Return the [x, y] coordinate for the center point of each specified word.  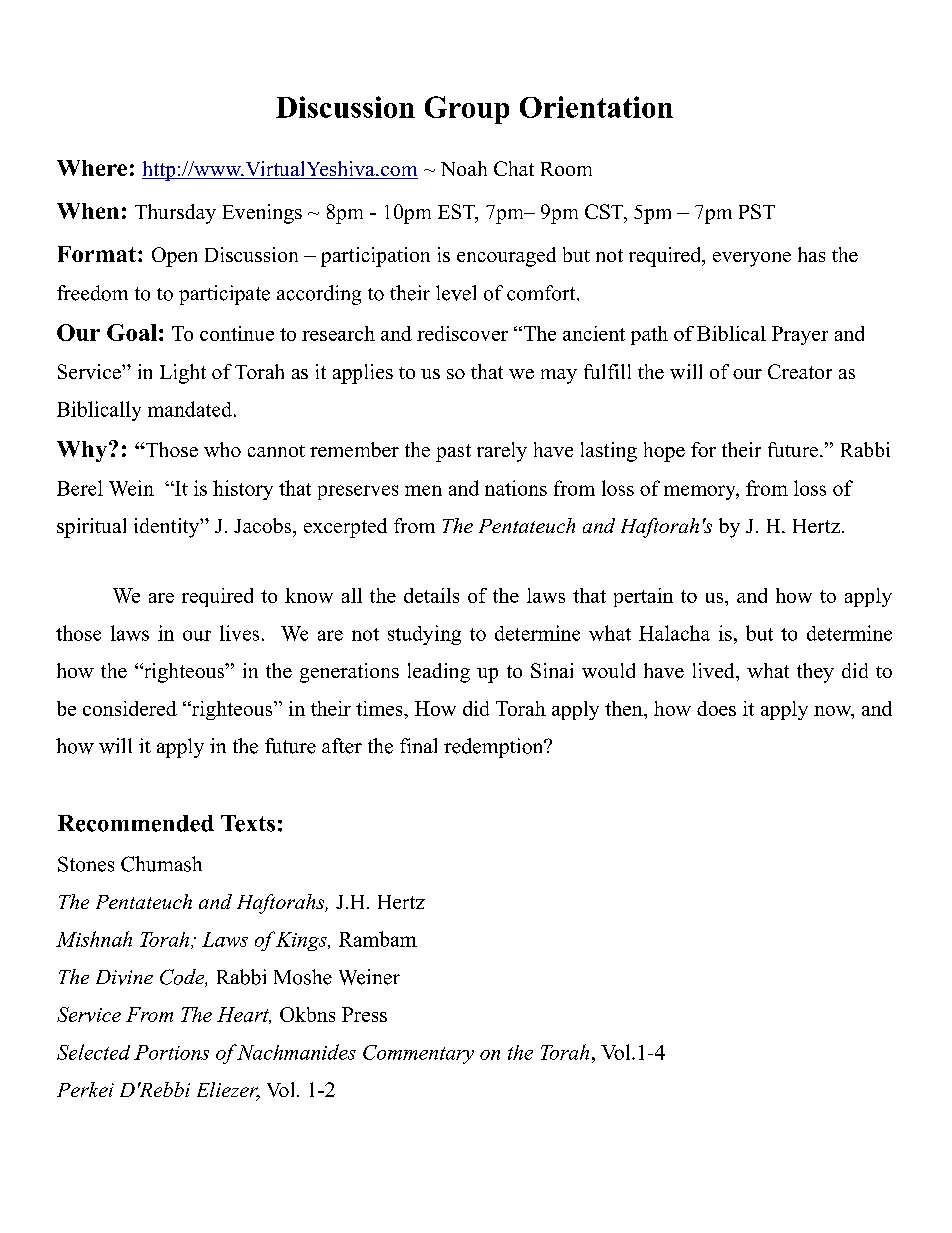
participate [224, 295]
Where [92, 168]
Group [467, 110]
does [716, 708]
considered [130, 708]
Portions [171, 1052]
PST [757, 211]
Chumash [161, 864]
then [625, 708]
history [243, 490]
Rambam [378, 939]
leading [439, 673]
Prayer [800, 335]
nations [516, 488]
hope [664, 452]
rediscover [462, 333]
